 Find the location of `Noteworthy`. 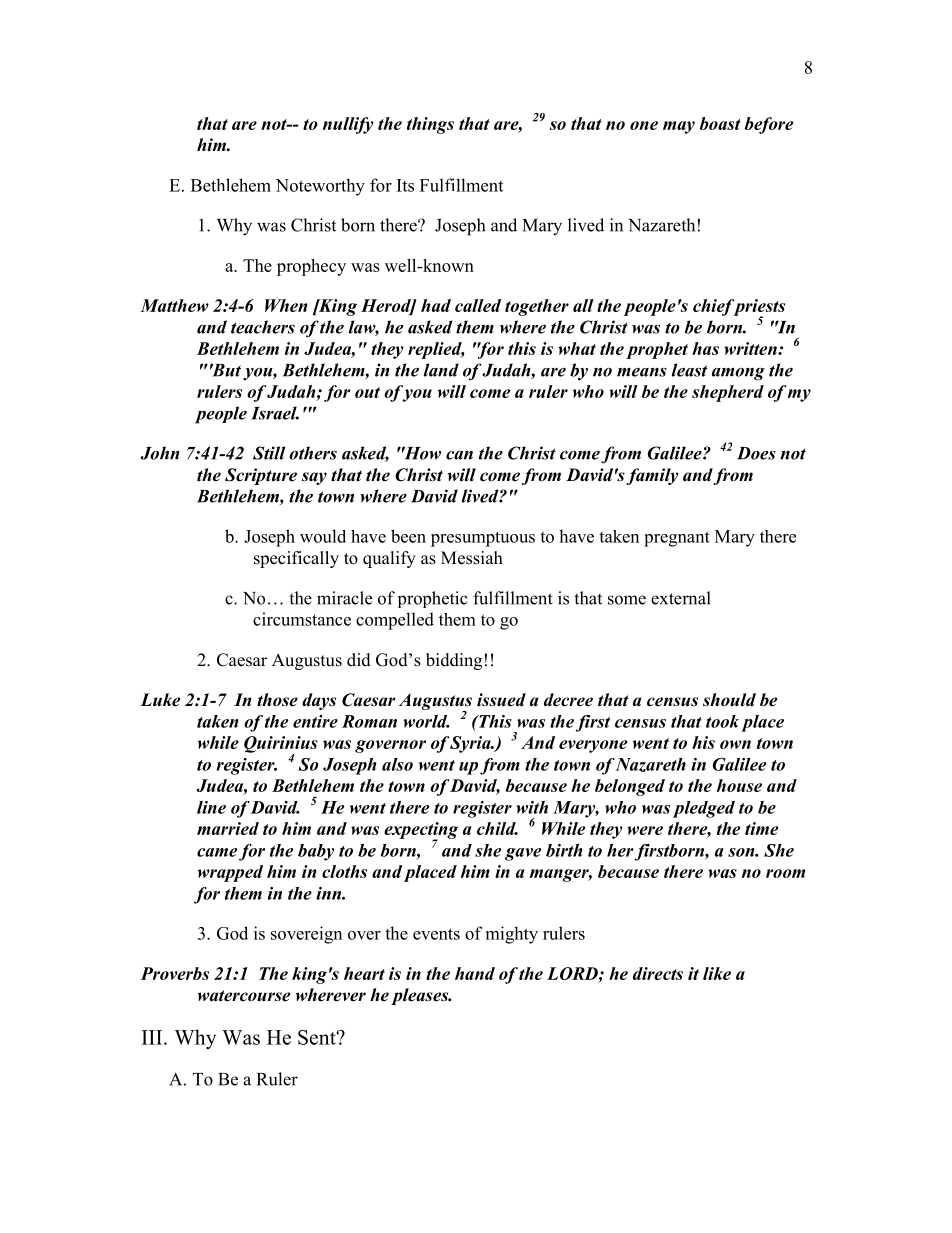

Noteworthy is located at coordinates (320, 187).
